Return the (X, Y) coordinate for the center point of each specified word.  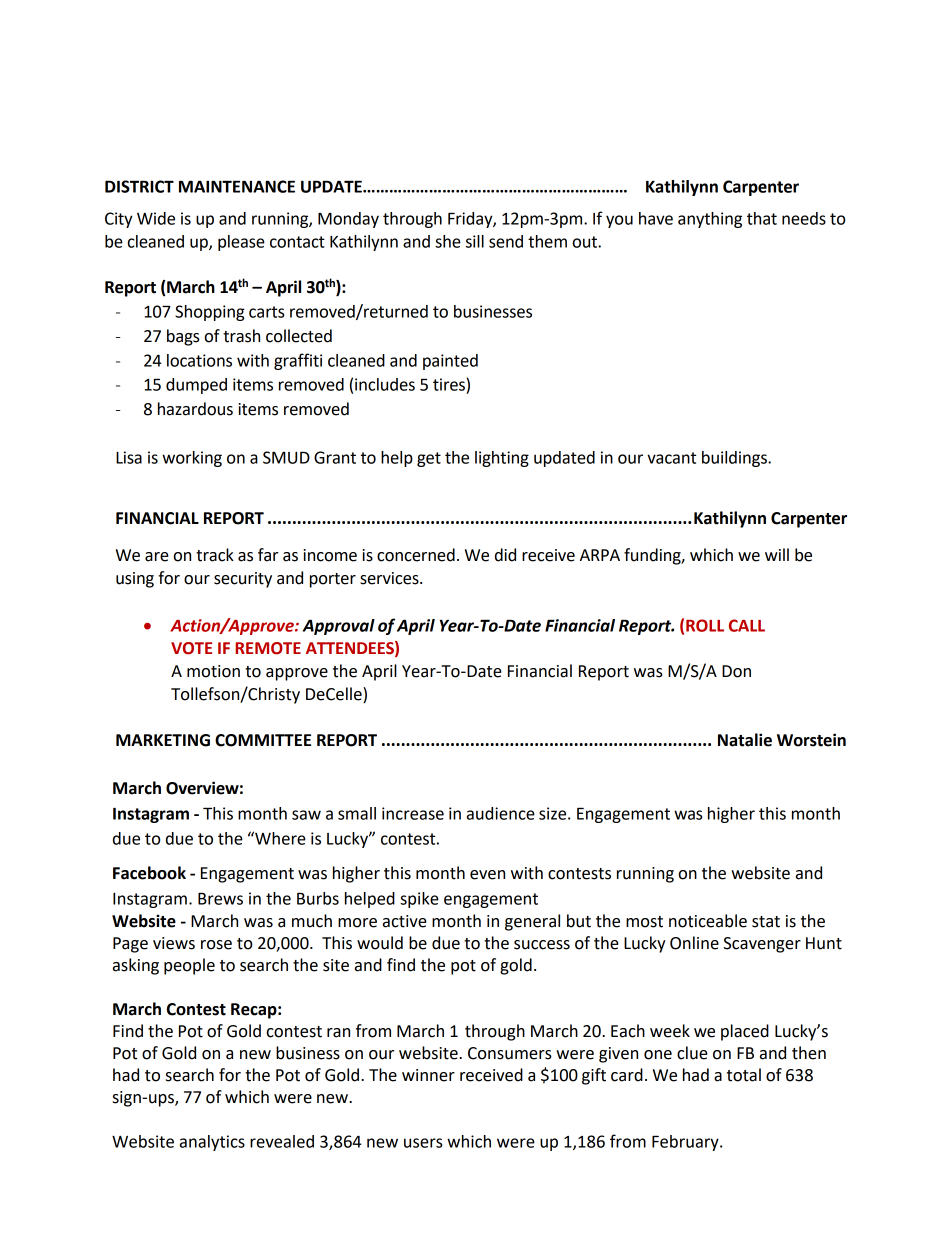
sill (475, 241)
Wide (156, 218)
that (762, 218)
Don (736, 671)
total (744, 1075)
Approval (339, 627)
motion (213, 671)
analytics (212, 1143)
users (423, 1143)
